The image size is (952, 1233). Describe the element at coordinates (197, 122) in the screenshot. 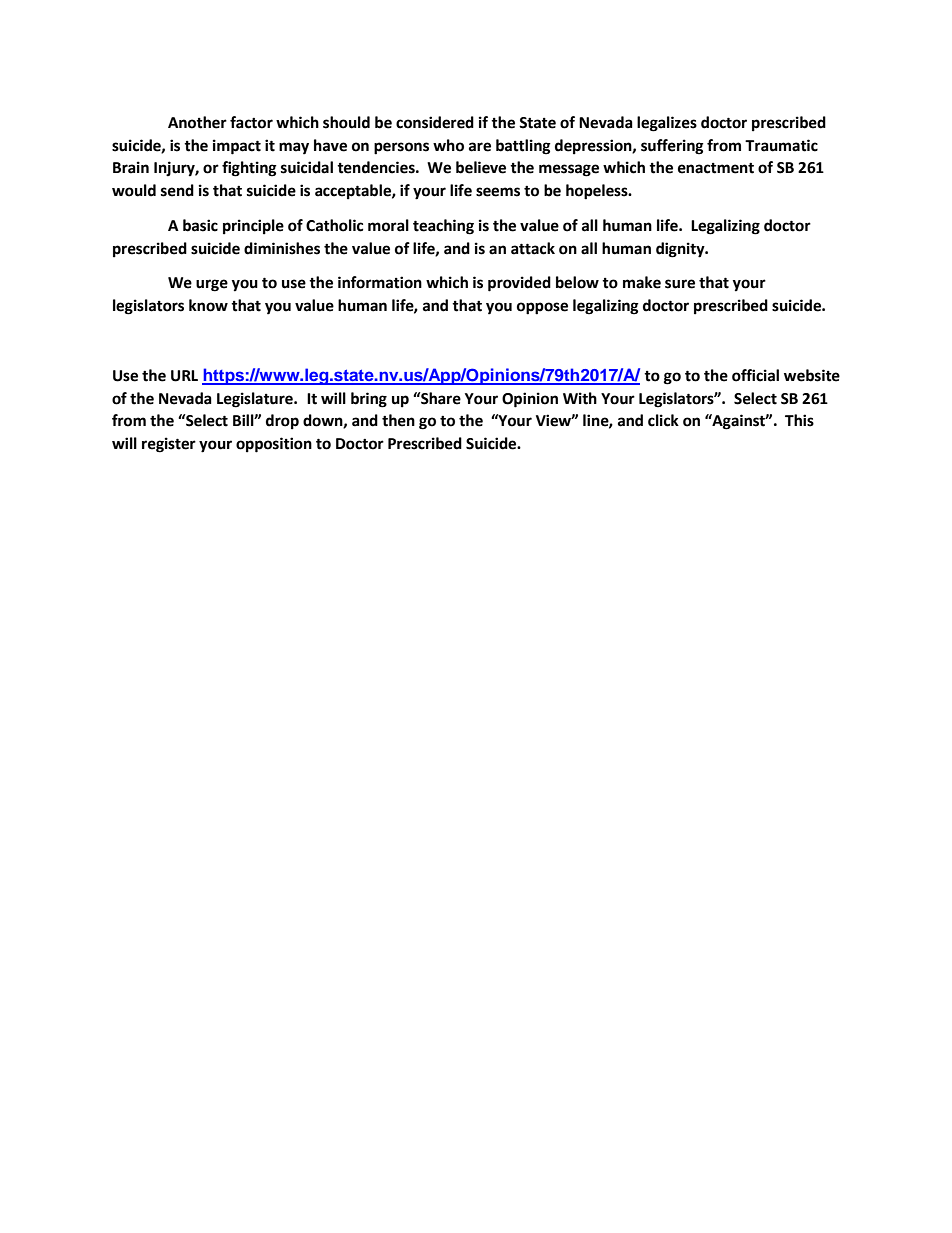

I see `Another` at that location.
